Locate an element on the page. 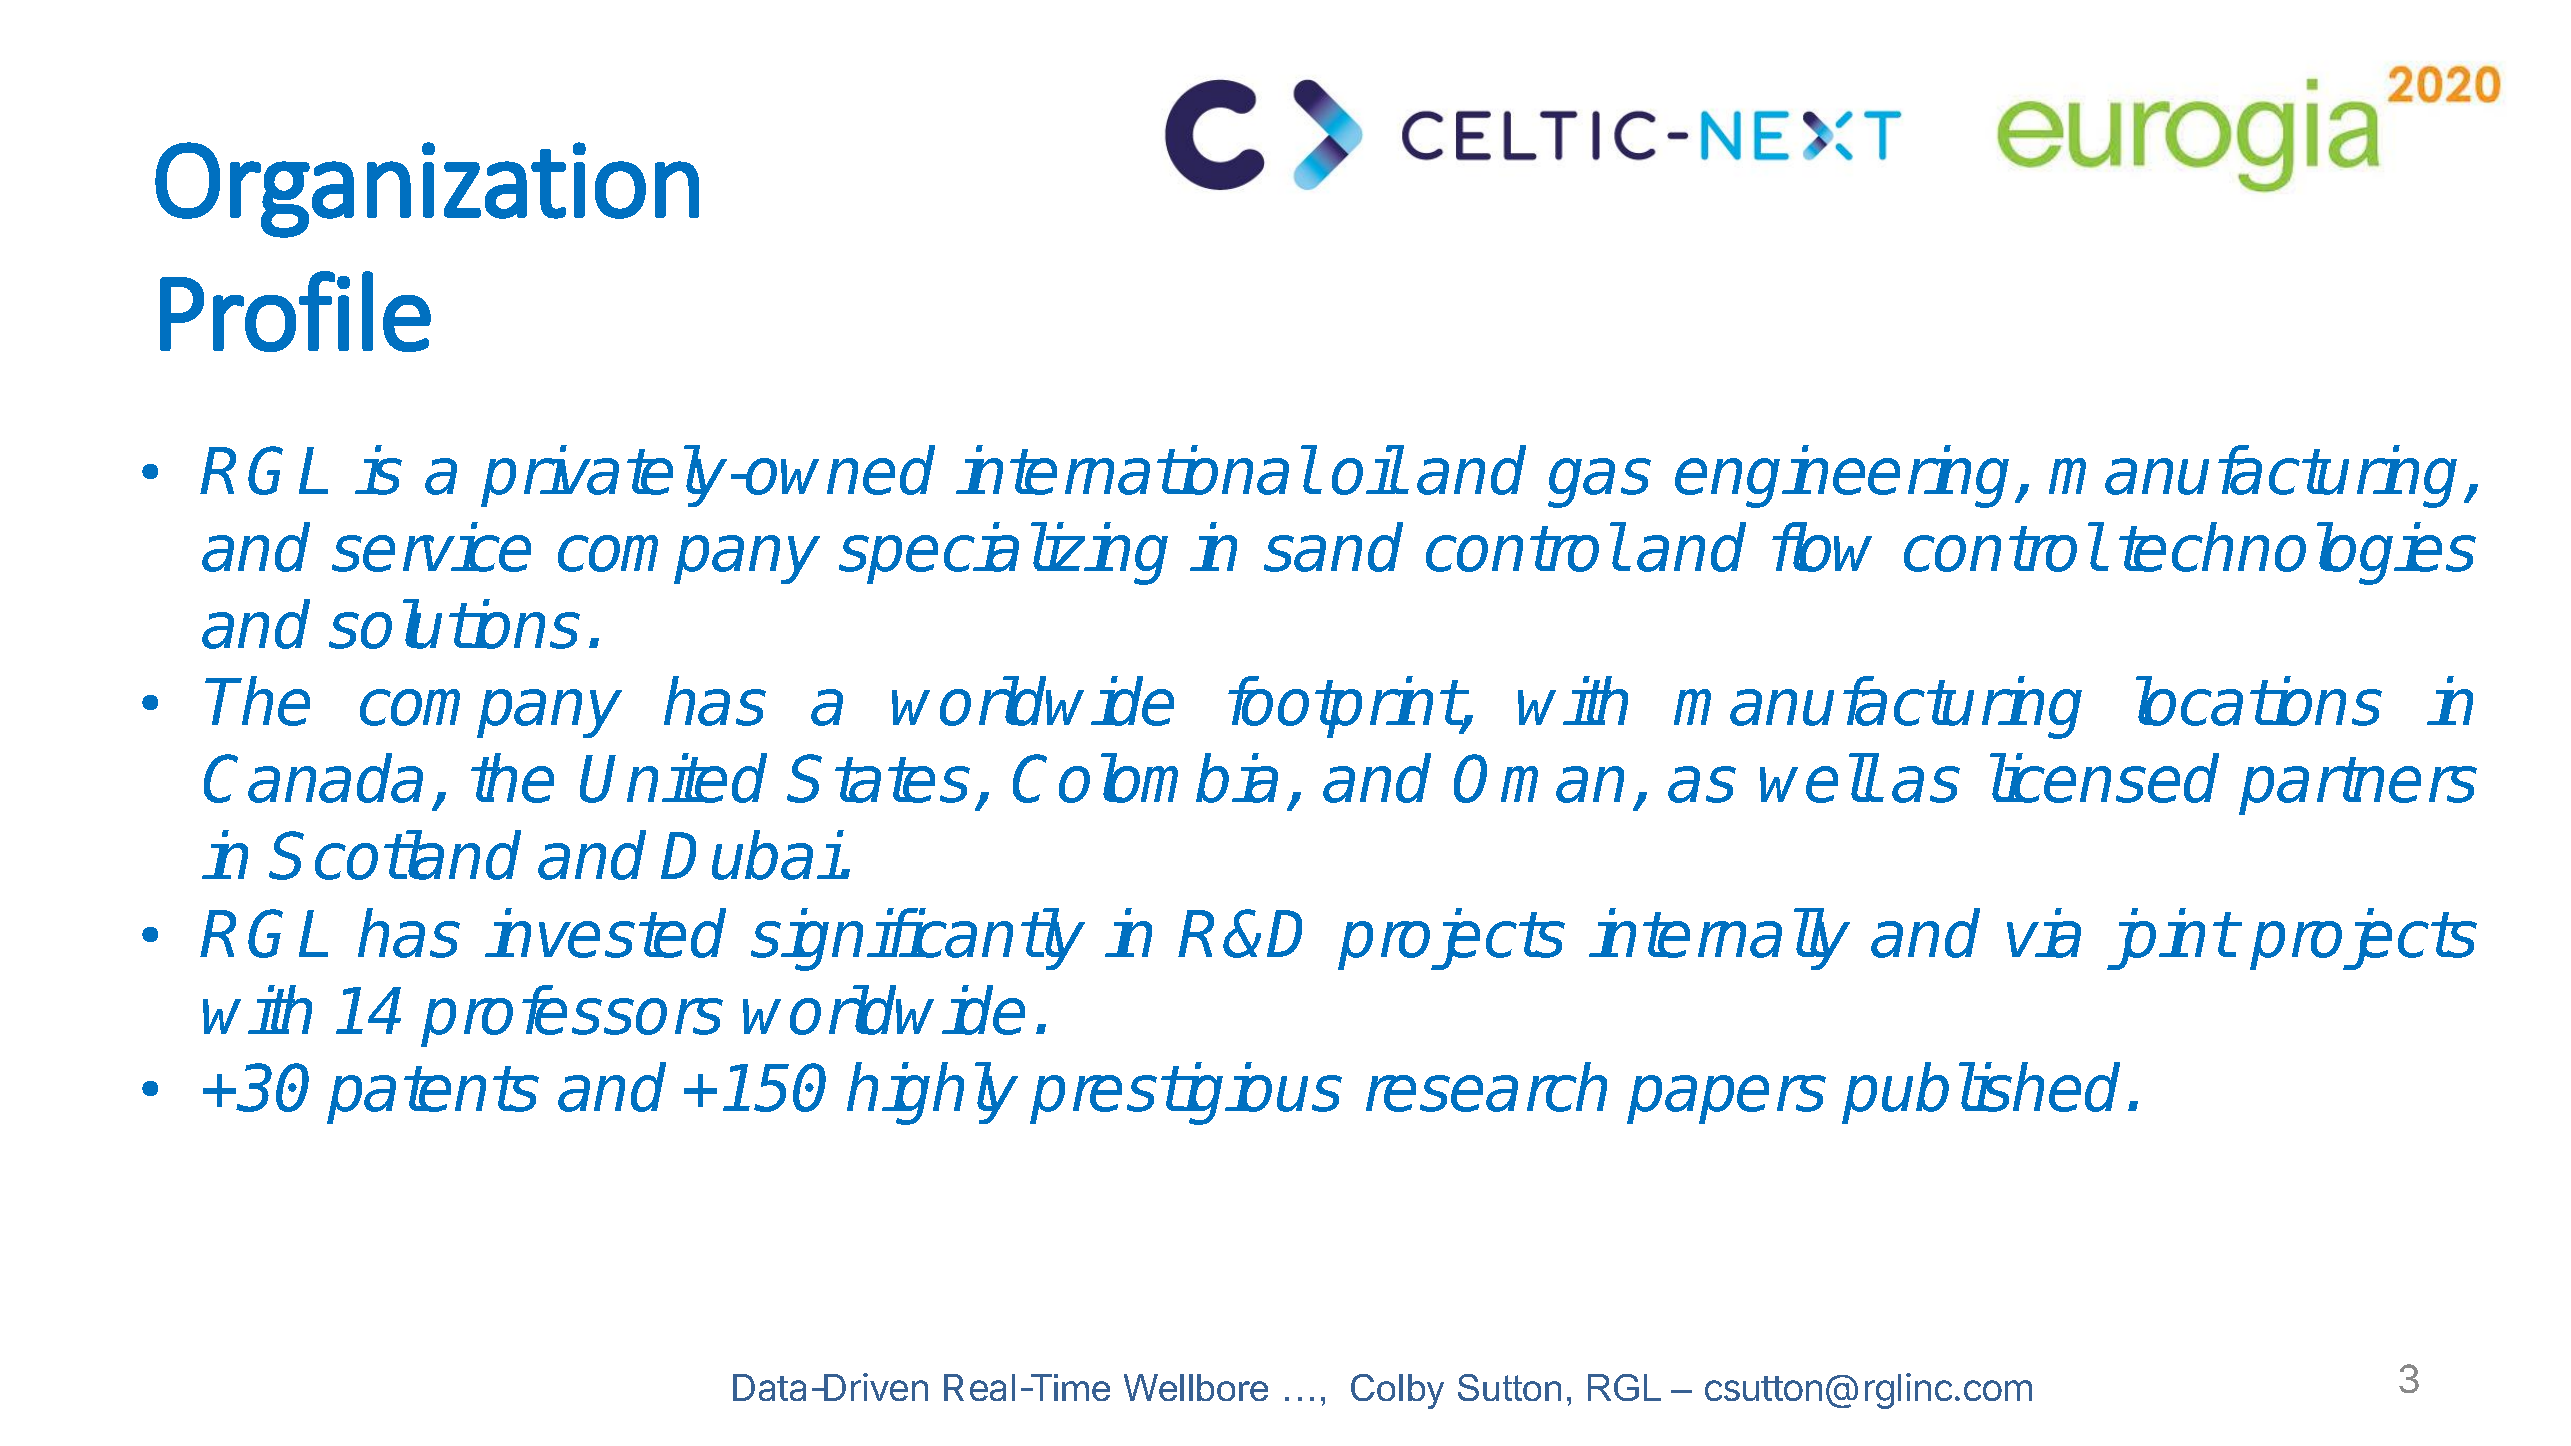 The width and height of the document is (2571, 1446). patents is located at coordinates (433, 1095).
